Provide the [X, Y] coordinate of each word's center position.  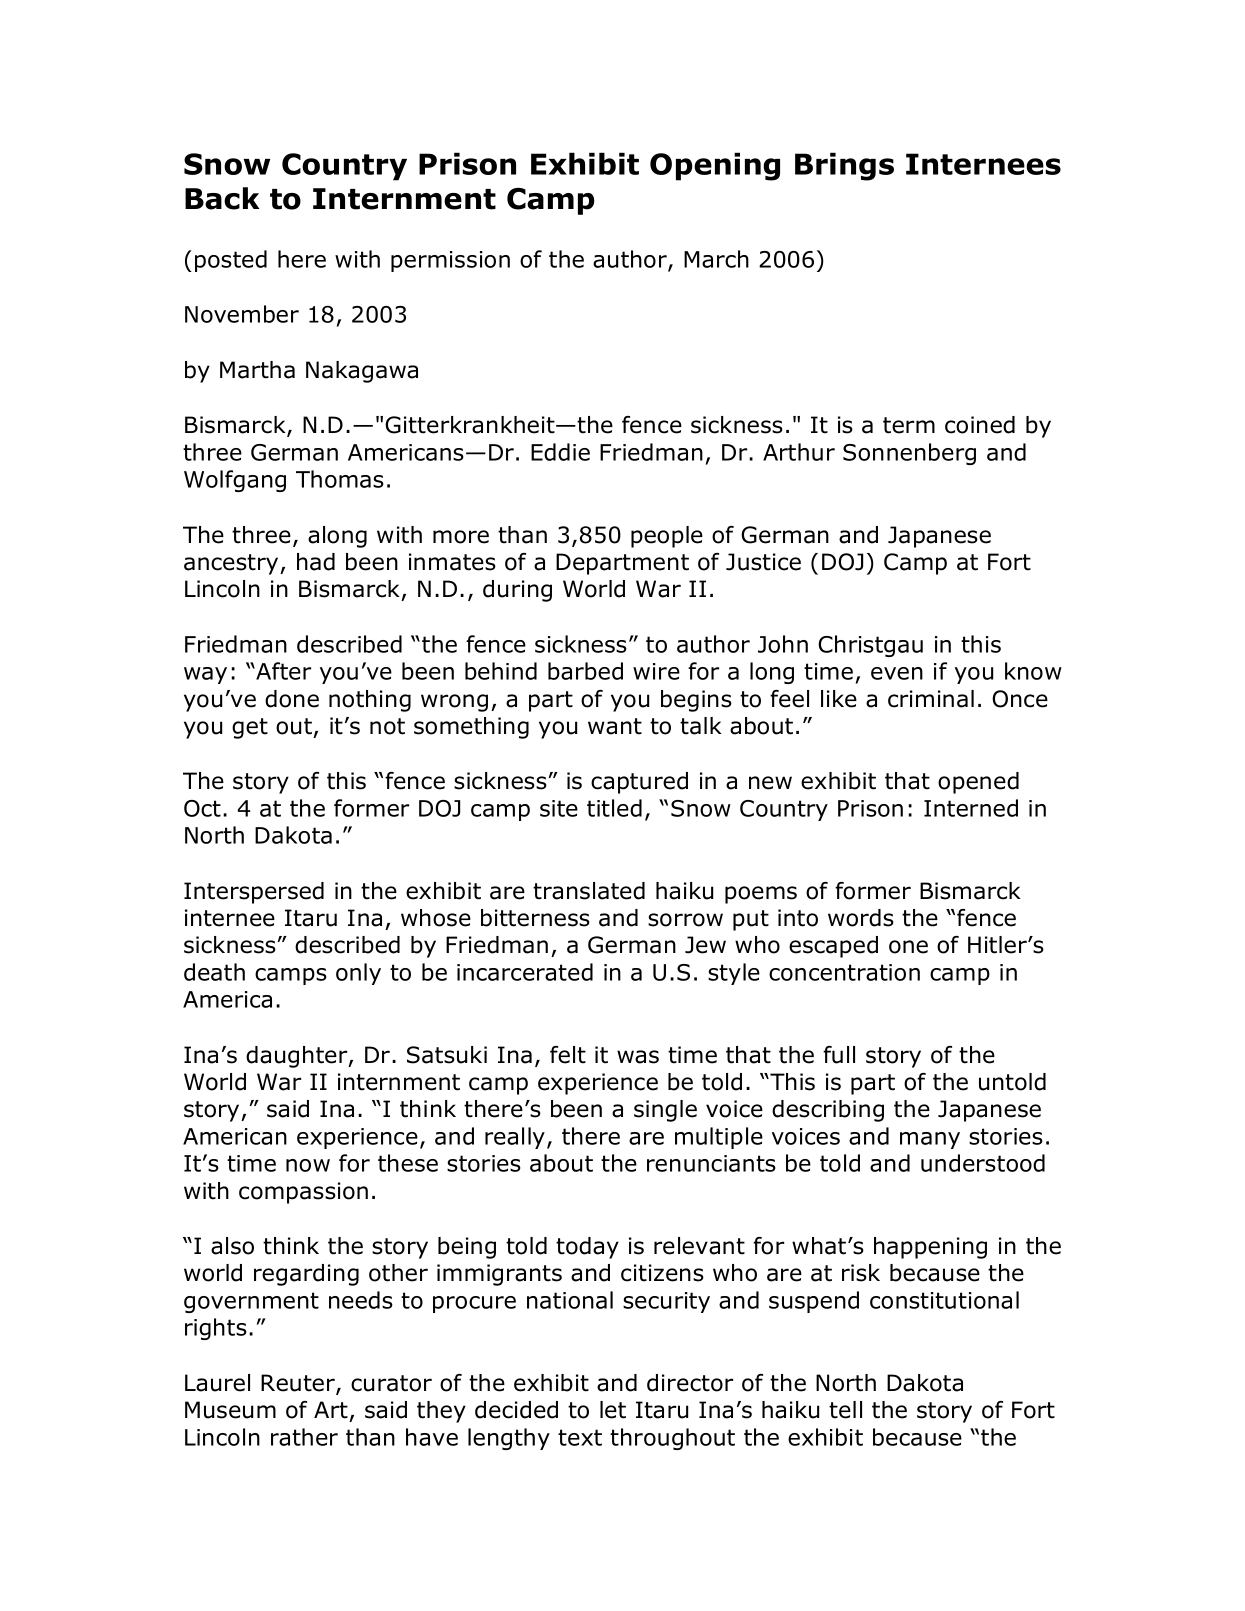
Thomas [340, 479]
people [667, 537]
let [613, 1410]
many [930, 1140]
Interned [971, 808]
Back [222, 198]
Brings [844, 166]
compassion [303, 1193]
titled [614, 808]
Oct [202, 808]
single [665, 1111]
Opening [715, 166]
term [909, 425]
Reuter [299, 1384]
